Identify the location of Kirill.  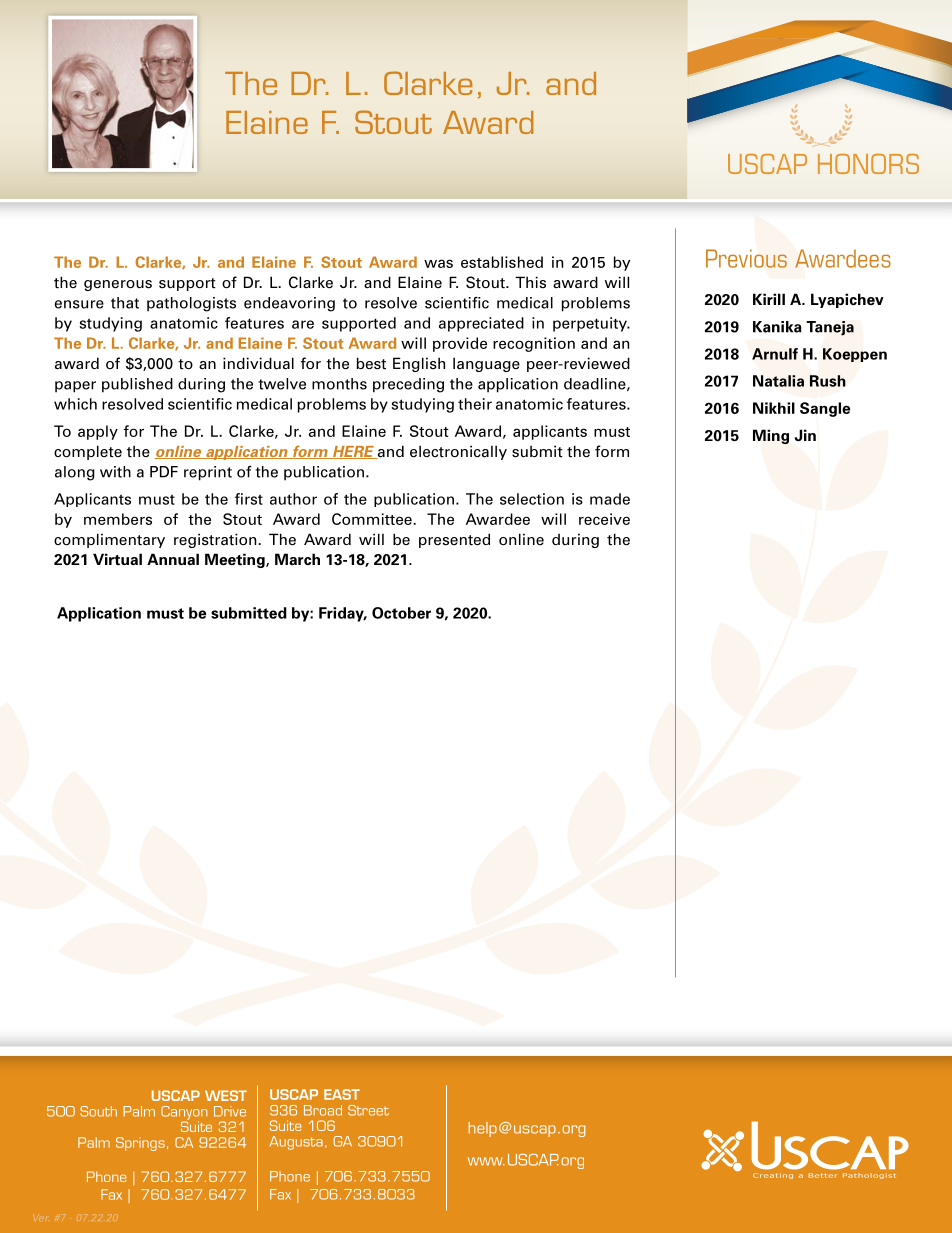
(769, 299).
